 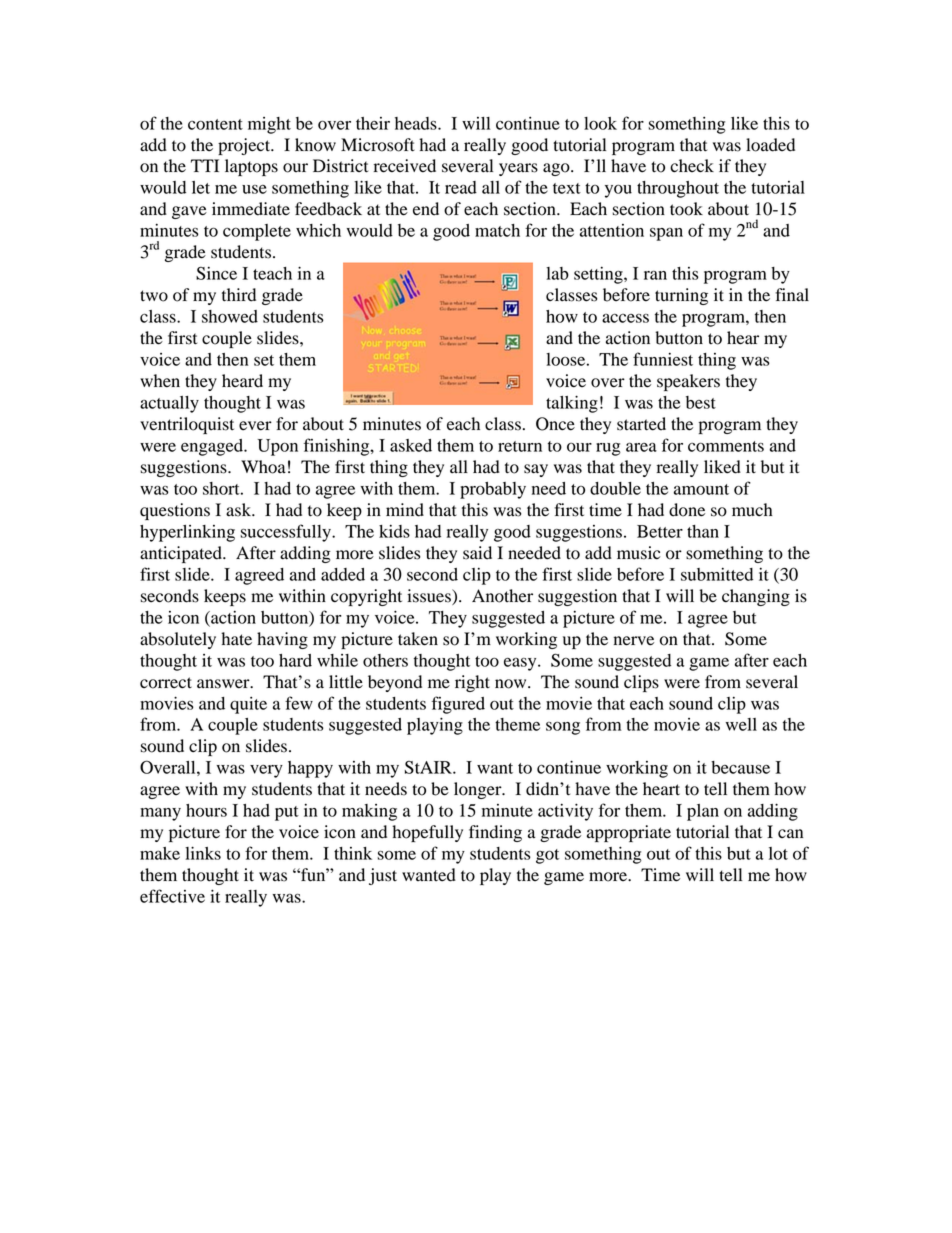 I want to click on showed, so click(x=230, y=316).
